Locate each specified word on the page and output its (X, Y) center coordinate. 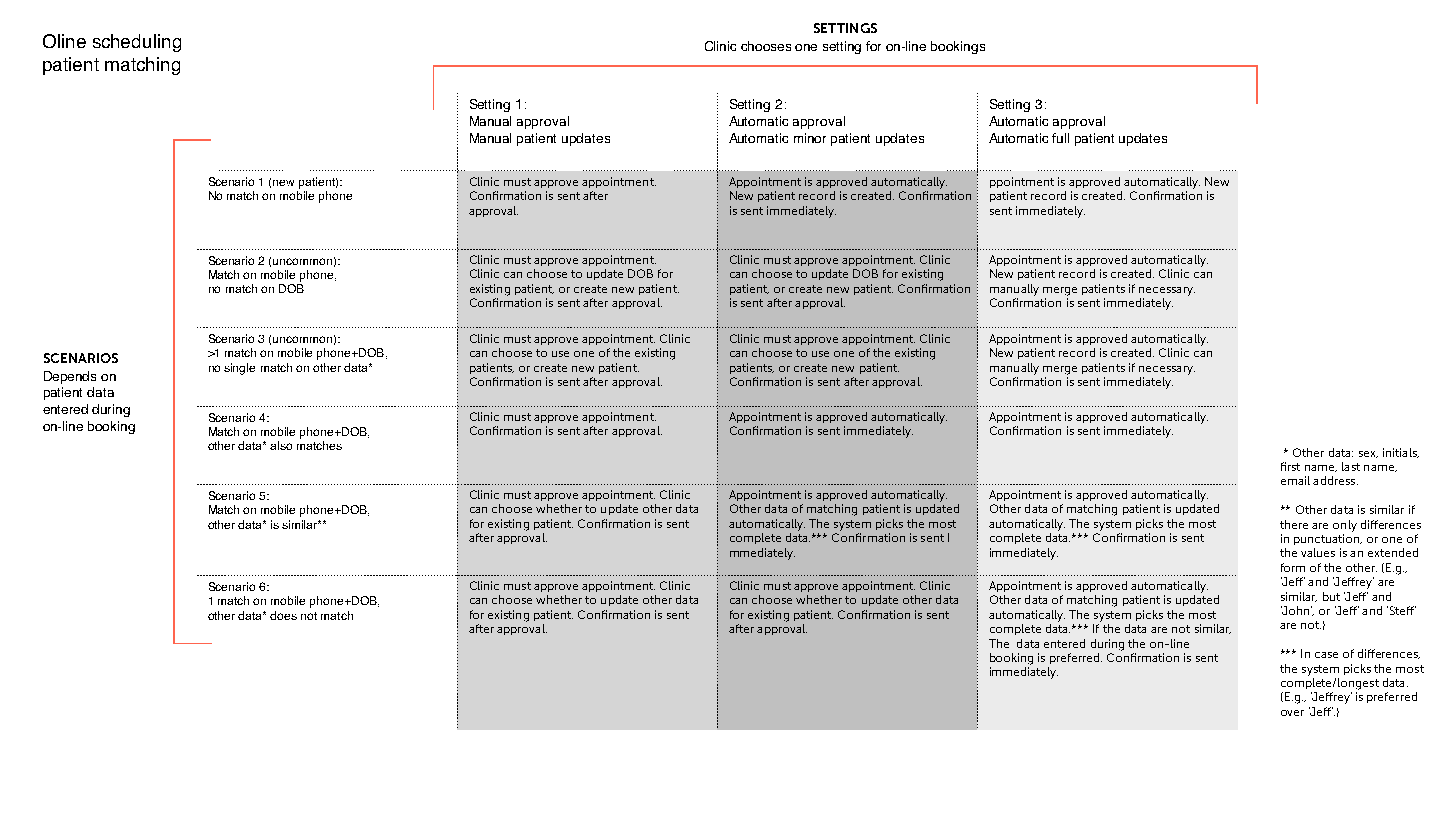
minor (810, 138)
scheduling (137, 43)
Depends (70, 377)
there (1294, 524)
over (1292, 713)
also (281, 445)
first (1290, 466)
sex (1368, 454)
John (1296, 610)
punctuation (1328, 539)
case (1326, 655)
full (1060, 138)
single (239, 369)
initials (1401, 453)
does (283, 615)
